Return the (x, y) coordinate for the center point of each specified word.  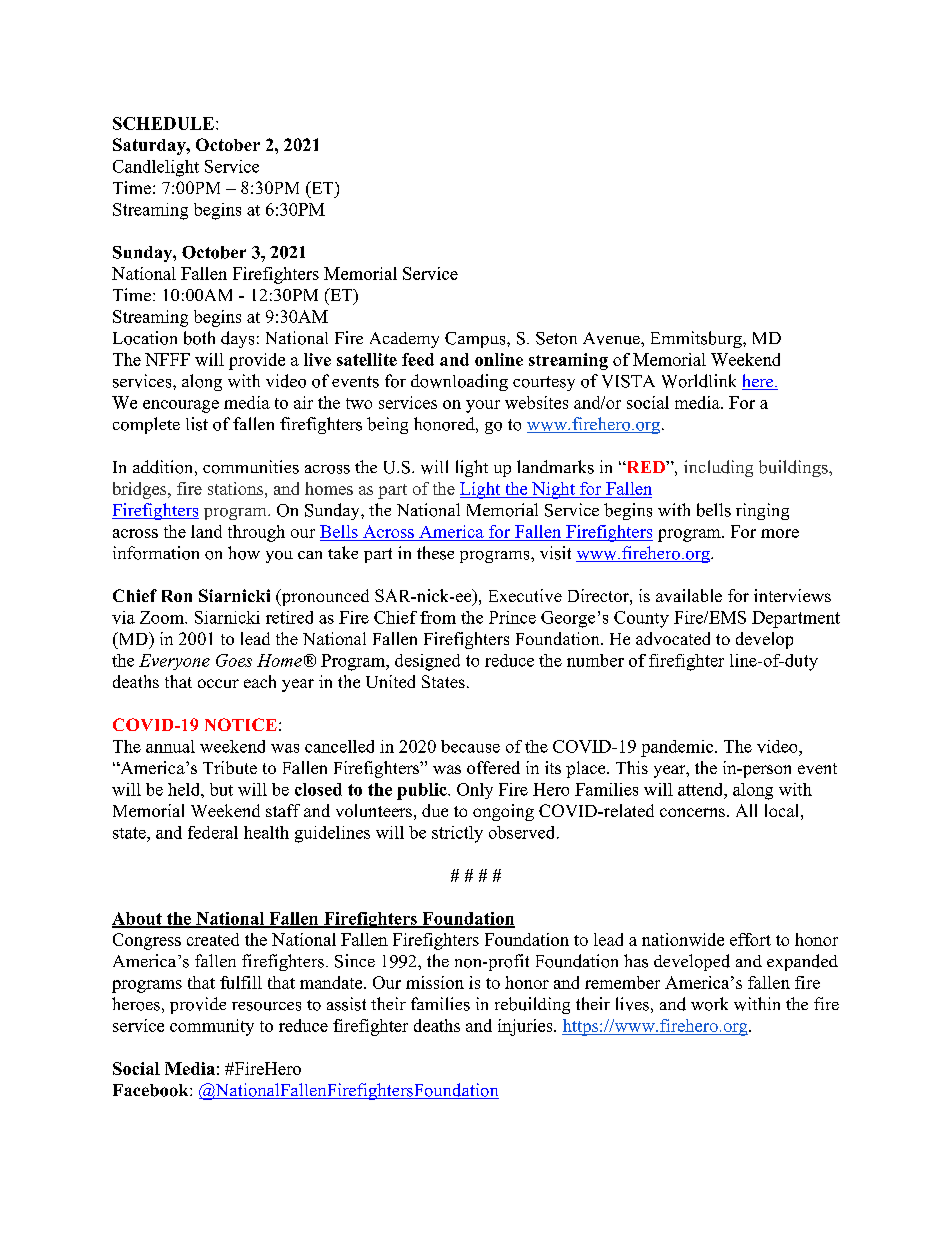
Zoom (163, 617)
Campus (476, 340)
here (759, 382)
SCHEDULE (163, 123)
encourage (181, 406)
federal (213, 832)
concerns (692, 812)
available (689, 595)
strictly (457, 834)
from (438, 617)
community (212, 1027)
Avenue (612, 338)
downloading (459, 382)
